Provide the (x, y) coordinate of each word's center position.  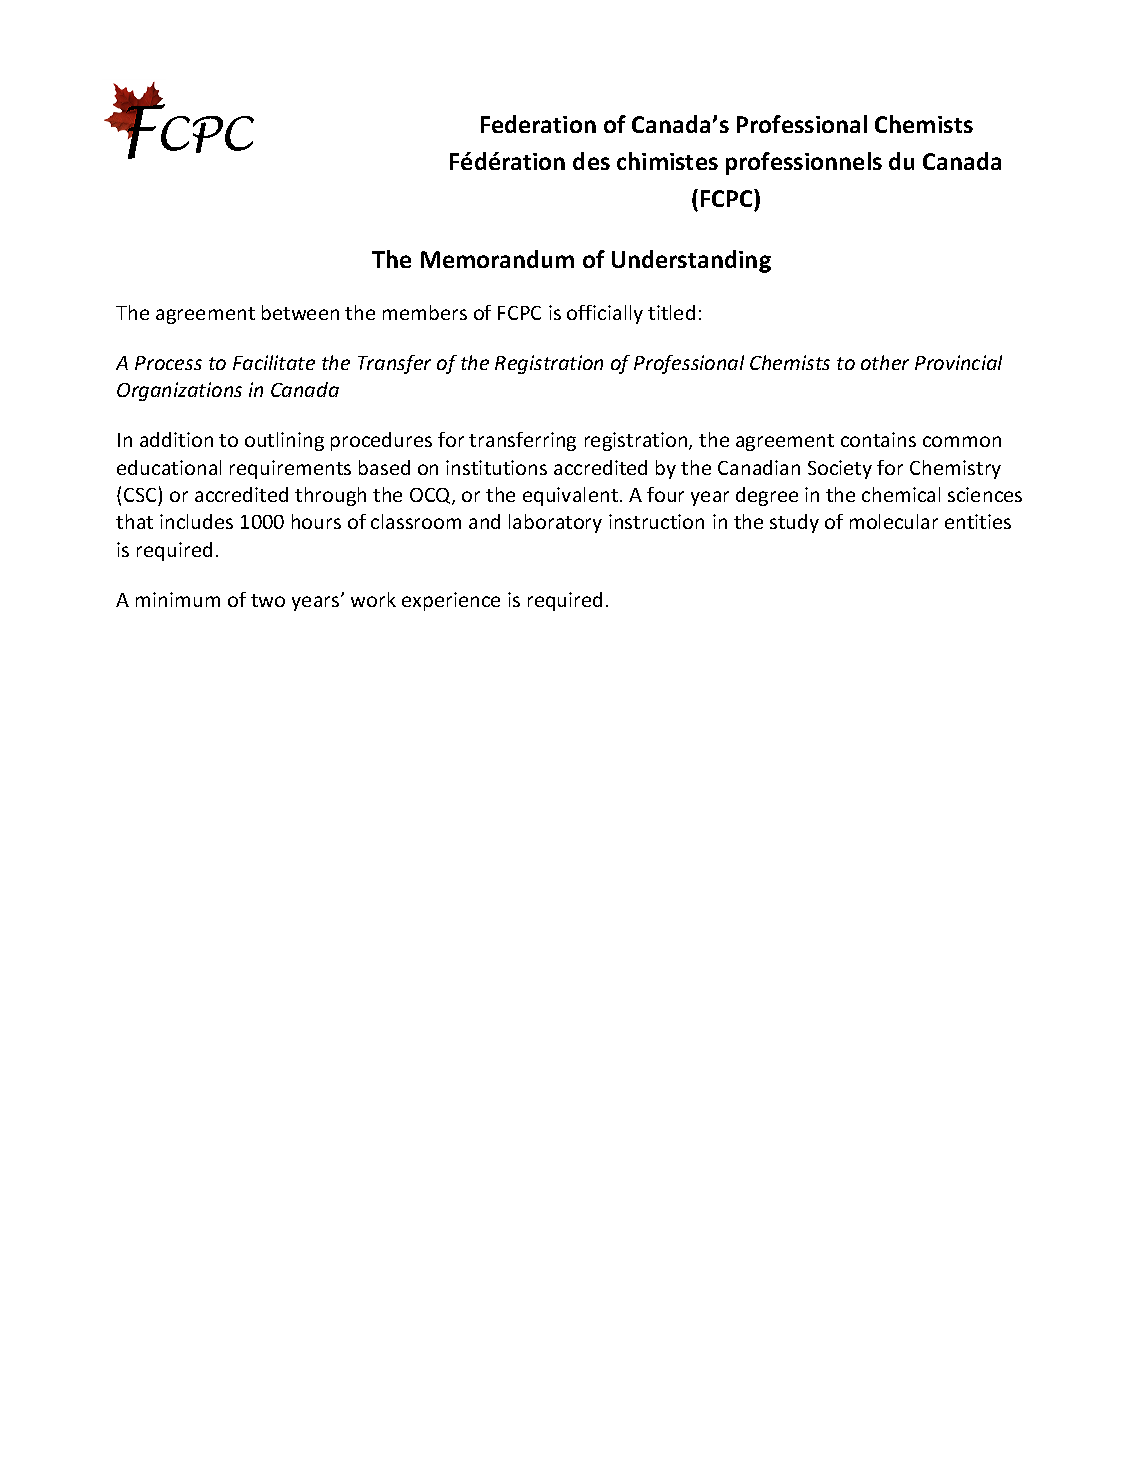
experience (451, 601)
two (268, 600)
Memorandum (497, 259)
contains (878, 439)
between (300, 312)
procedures (381, 441)
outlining (284, 441)
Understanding (691, 261)
